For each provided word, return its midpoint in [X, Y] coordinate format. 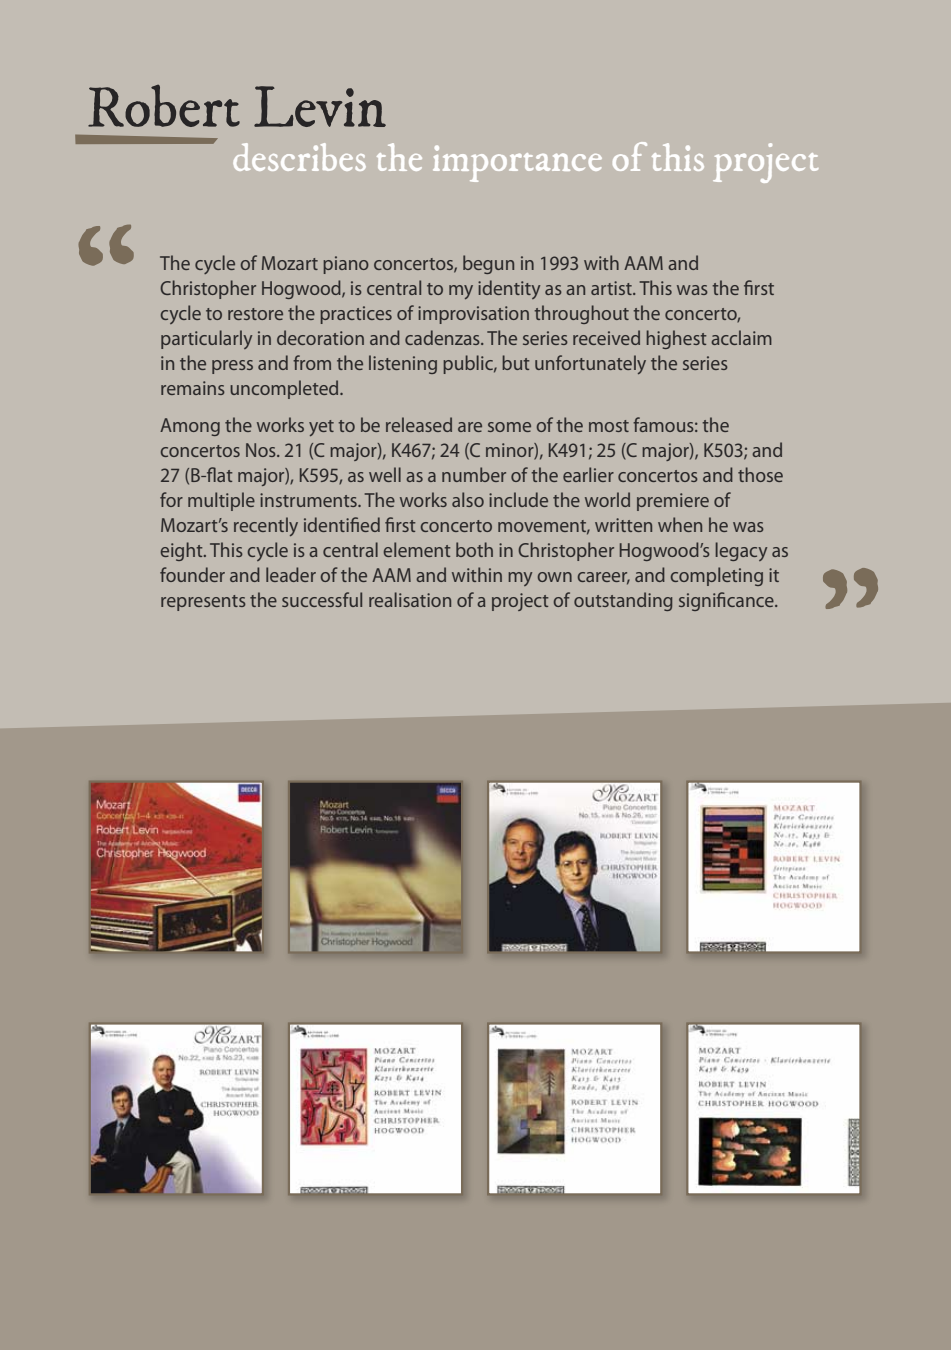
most [609, 426]
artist [612, 288]
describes [299, 157]
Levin [320, 106]
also [468, 499]
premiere [673, 502]
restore [255, 314]
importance [517, 163]
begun [488, 264]
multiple [221, 501]
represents [203, 603]
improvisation [473, 315]
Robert [164, 106]
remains [193, 388]
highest [676, 339]
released [419, 424]
